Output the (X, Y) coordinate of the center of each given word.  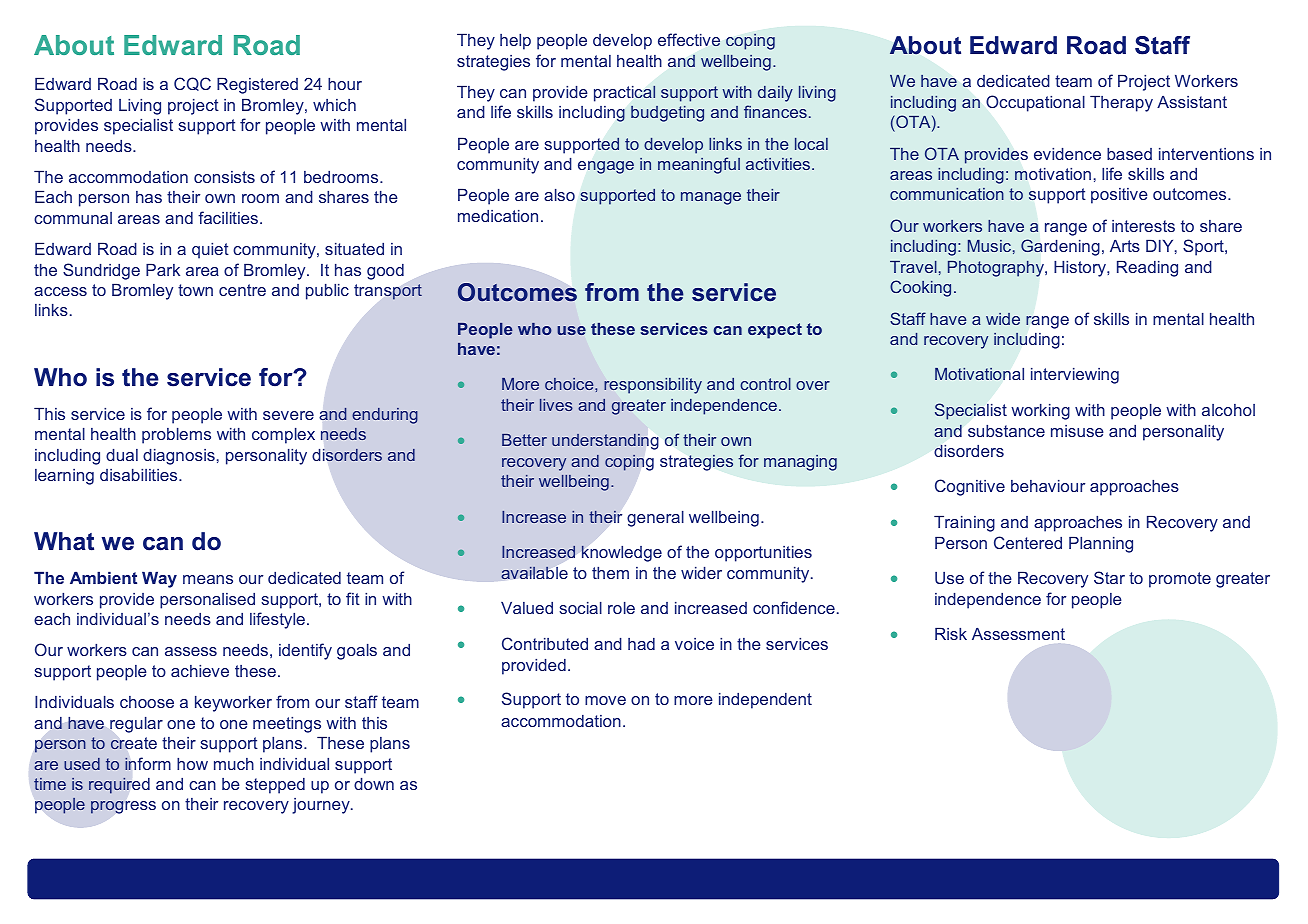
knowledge (621, 553)
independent (765, 701)
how (192, 764)
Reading (1147, 269)
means (208, 579)
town (195, 290)
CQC (192, 84)
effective (689, 40)
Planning (1101, 545)
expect (775, 331)
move (605, 700)
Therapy (1121, 104)
